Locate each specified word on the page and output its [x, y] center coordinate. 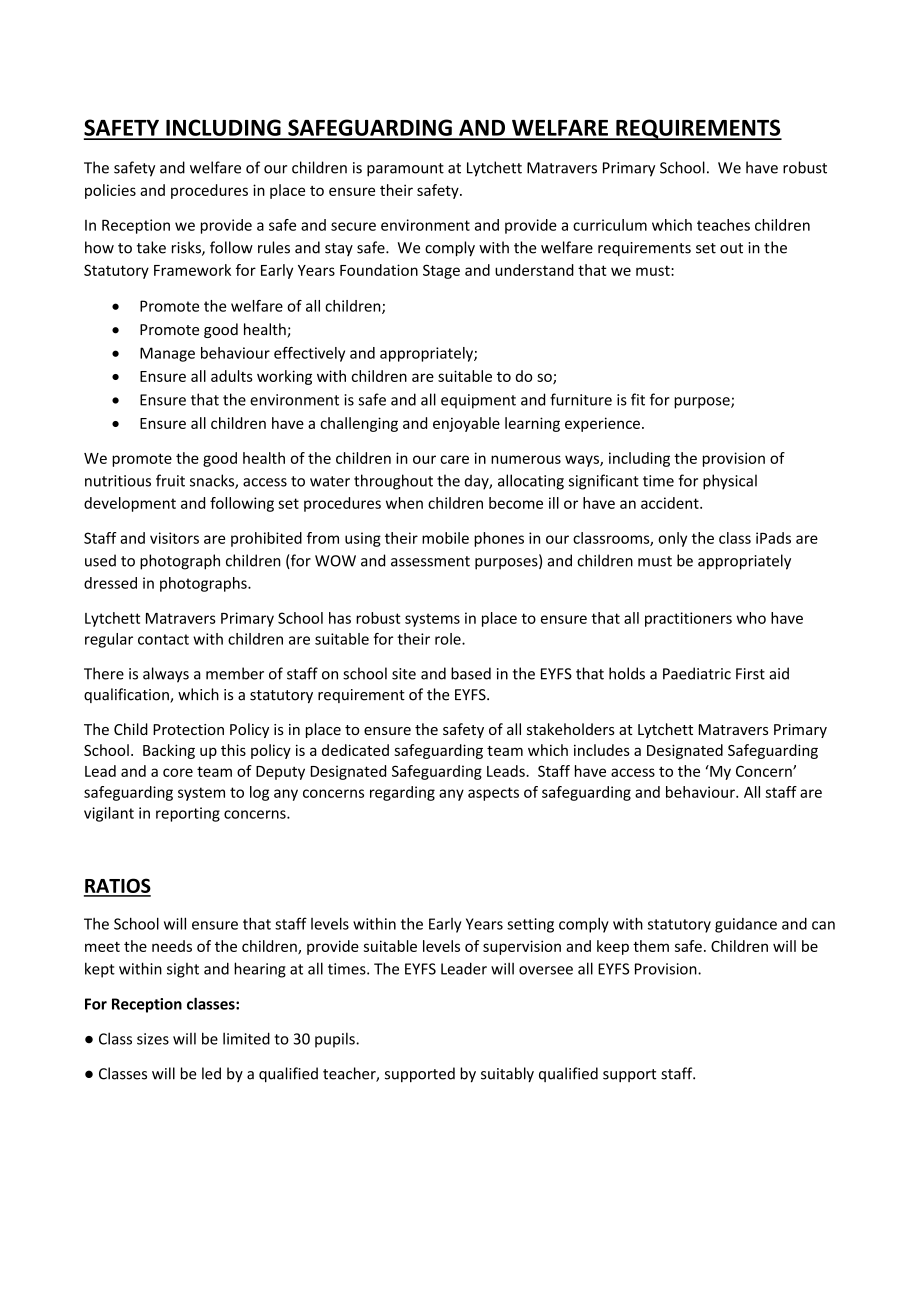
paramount [405, 170]
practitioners [688, 619]
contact [163, 639]
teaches [723, 225]
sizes [153, 1039]
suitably [507, 1075]
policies [110, 191]
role [449, 639]
